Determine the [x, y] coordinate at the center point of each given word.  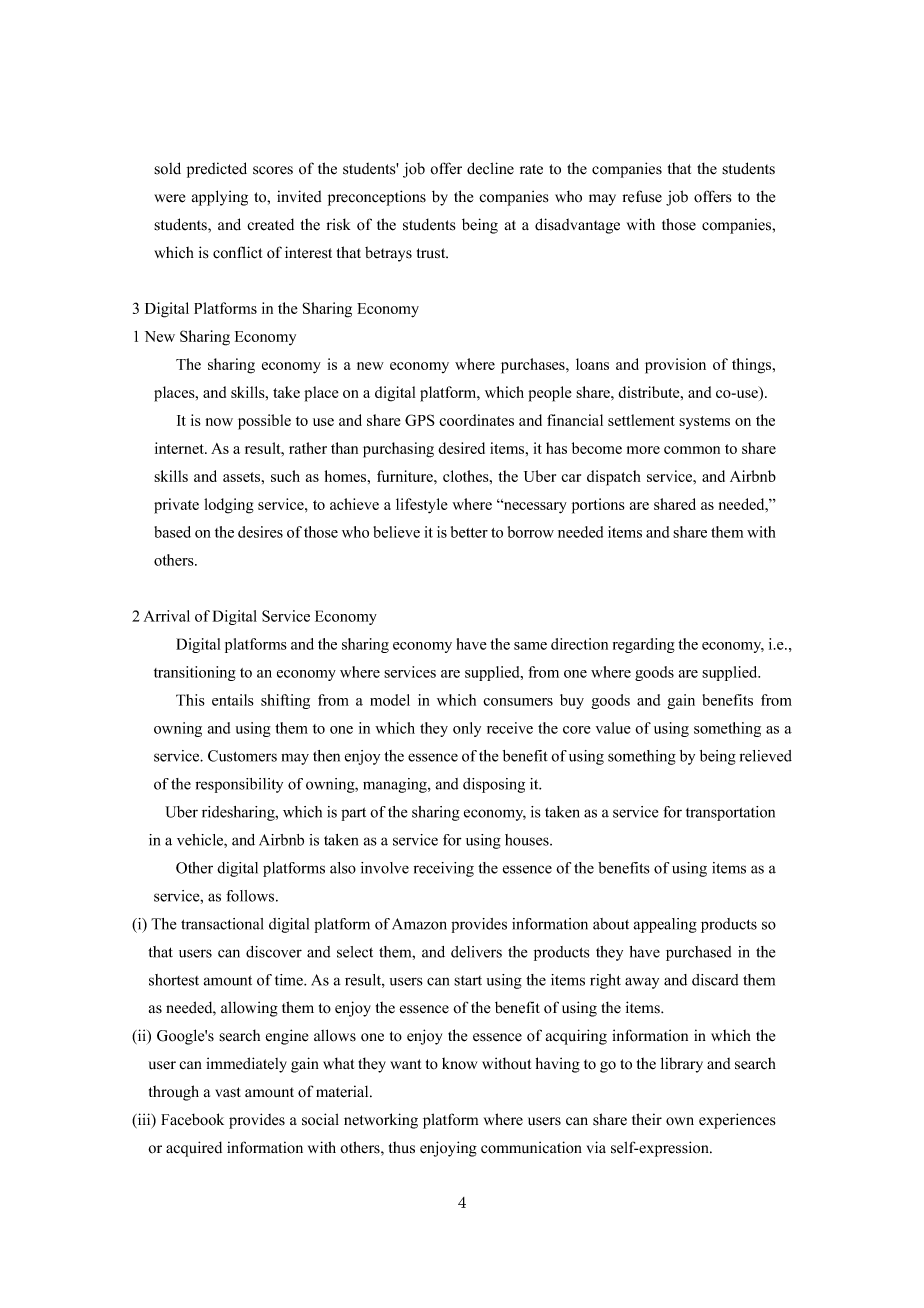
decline [490, 168]
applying [220, 198]
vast [228, 1092]
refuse [642, 196]
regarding [644, 645]
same [530, 646]
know [459, 1063]
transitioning [195, 673]
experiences [737, 1121]
